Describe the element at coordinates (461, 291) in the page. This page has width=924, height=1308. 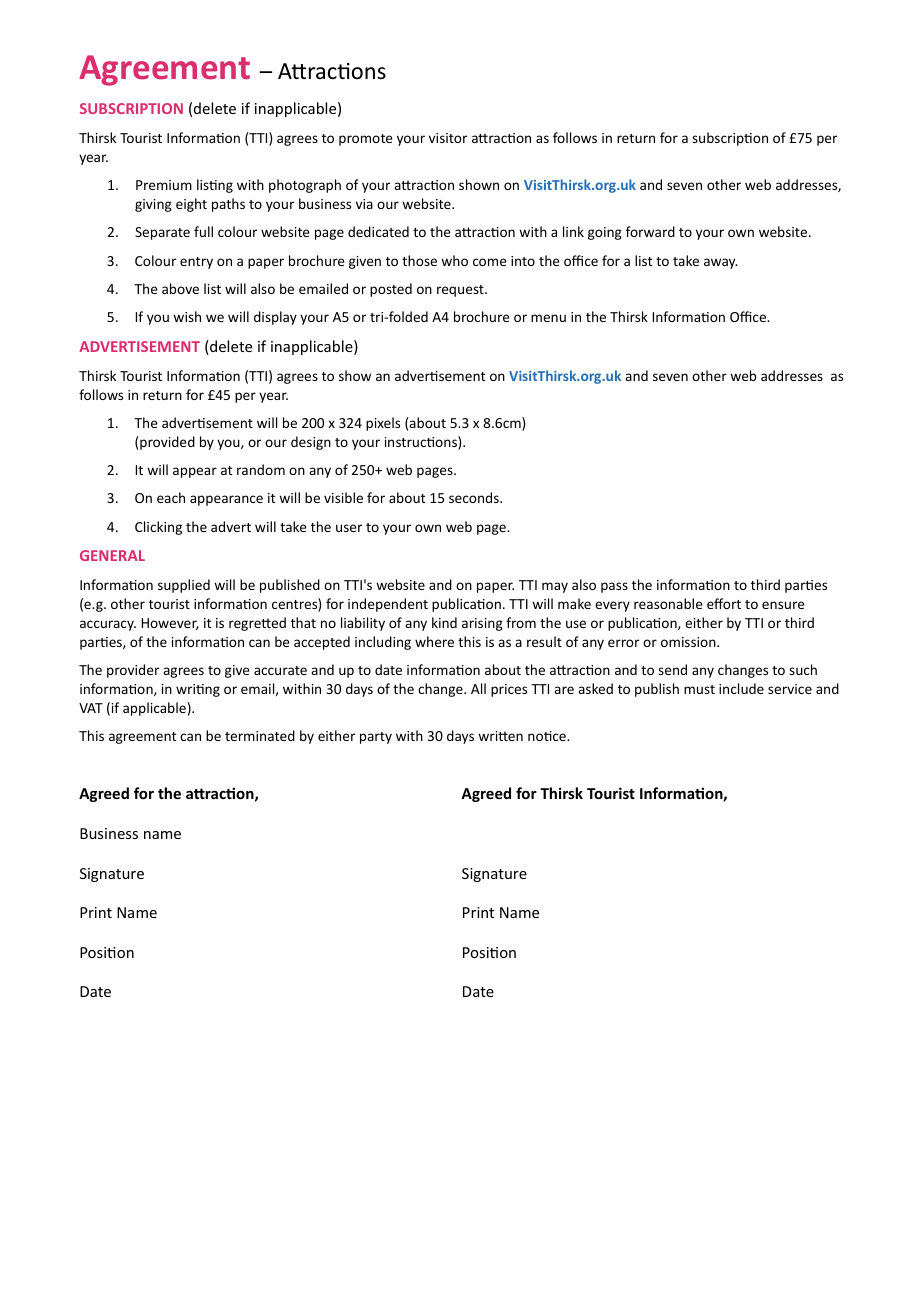
I see `request` at that location.
